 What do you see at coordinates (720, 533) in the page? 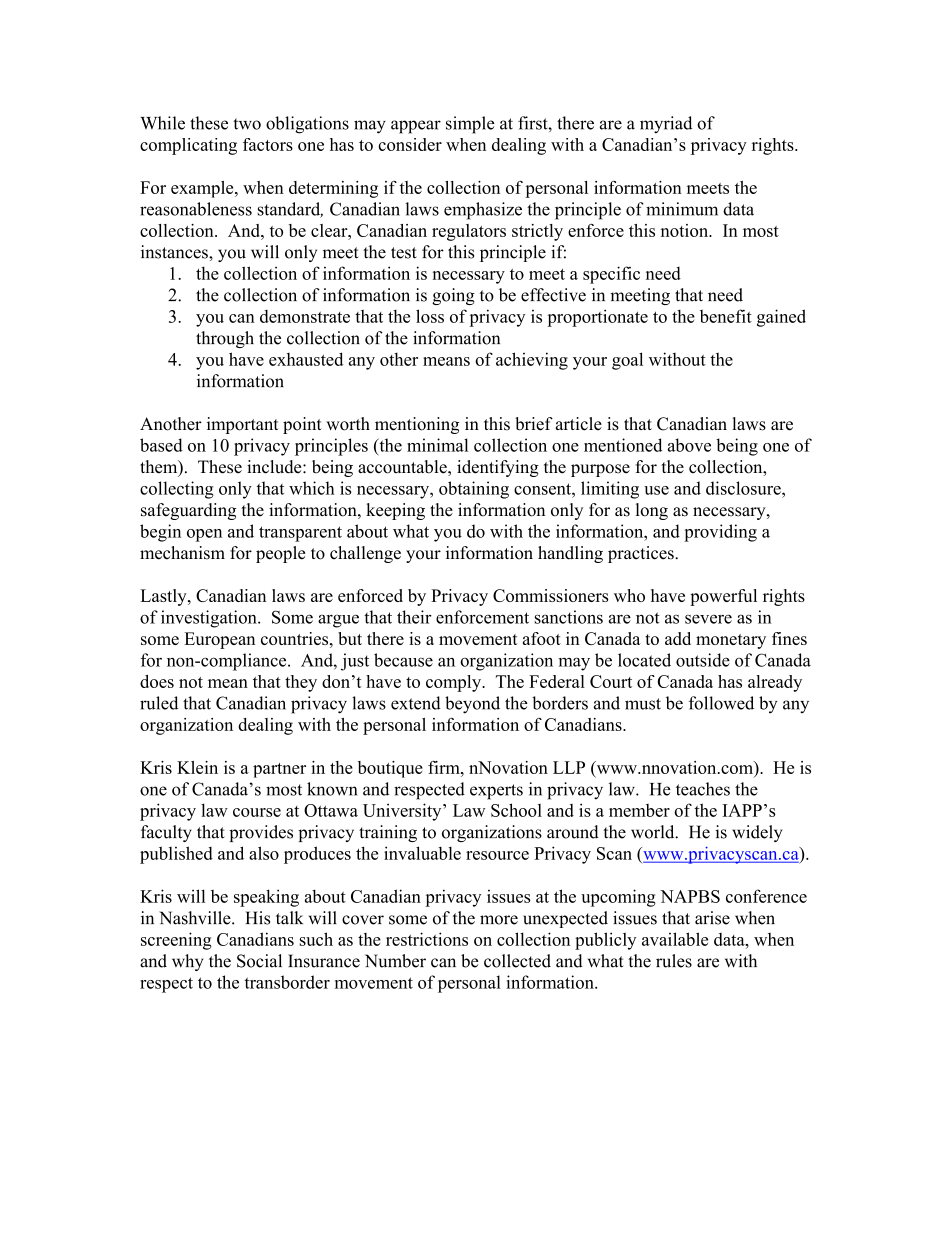
I see `providing` at bounding box center [720, 533].
